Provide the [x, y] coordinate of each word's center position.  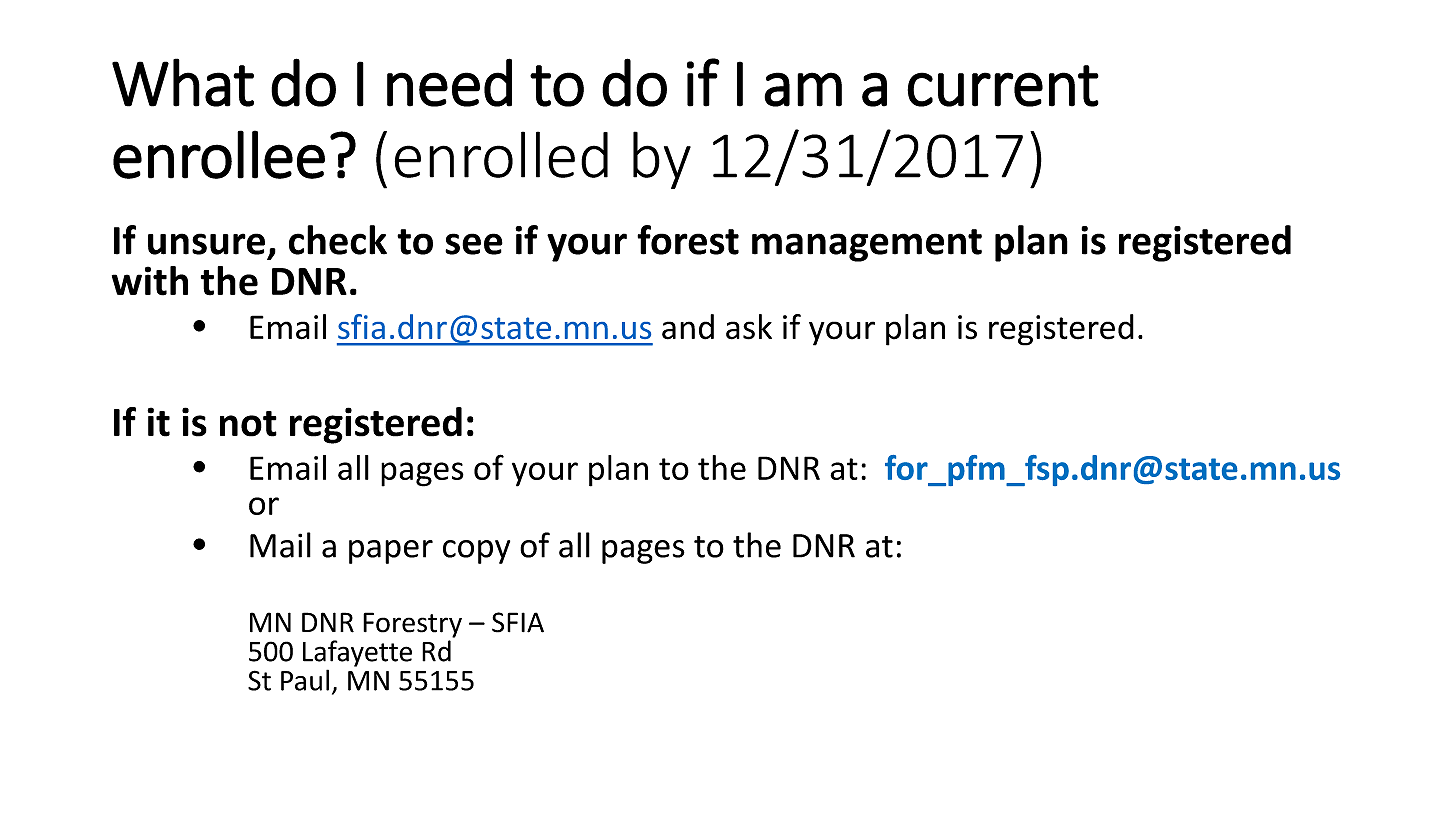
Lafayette [357, 653]
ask [749, 327]
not [248, 424]
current [1003, 86]
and [688, 327]
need [449, 82]
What [183, 82]
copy [476, 552]
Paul [305, 680]
